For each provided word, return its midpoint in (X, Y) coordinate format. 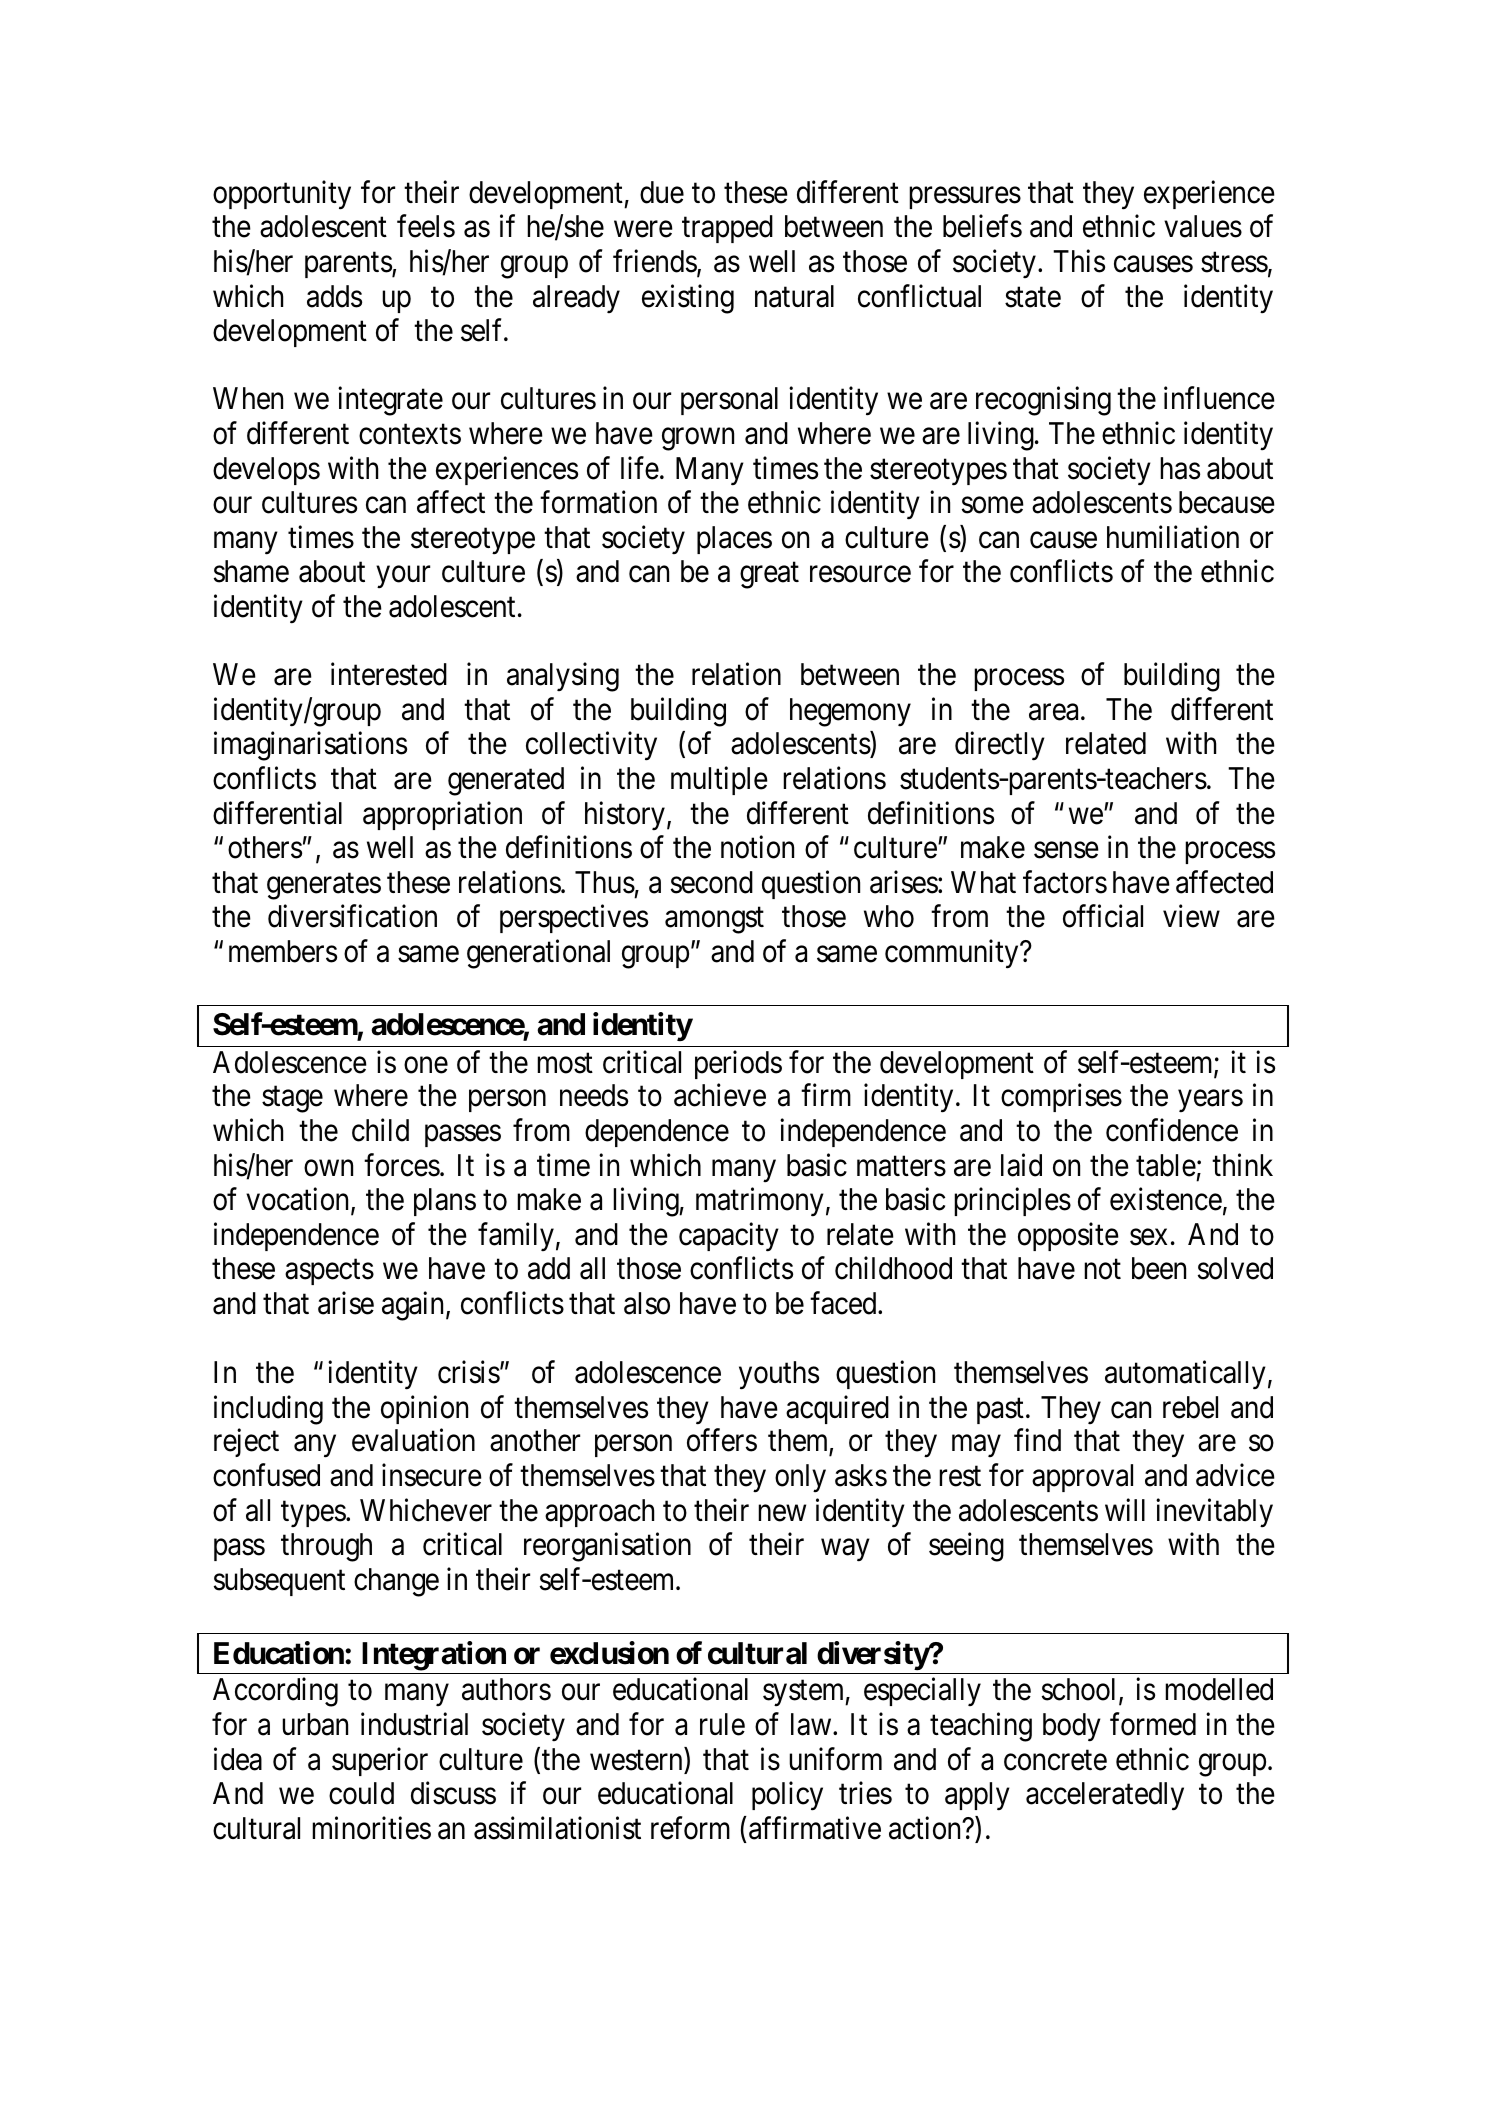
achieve (720, 1095)
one (426, 1065)
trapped (727, 229)
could (361, 1793)
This (1079, 261)
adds (334, 296)
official (1103, 916)
